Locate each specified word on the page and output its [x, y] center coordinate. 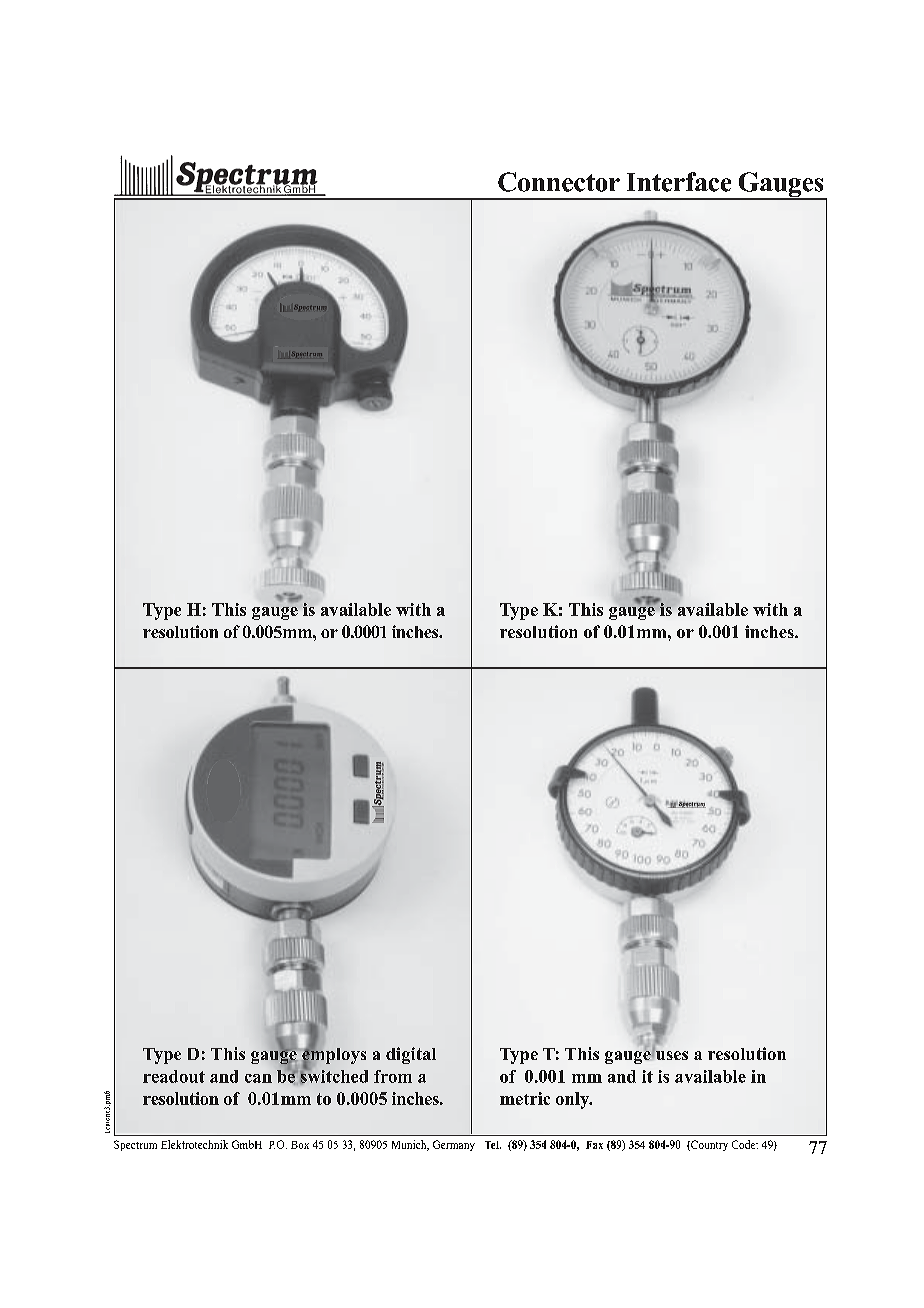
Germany [454, 1145]
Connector [559, 182]
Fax [594, 1145]
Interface [679, 182]
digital [411, 1055]
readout [174, 1076]
